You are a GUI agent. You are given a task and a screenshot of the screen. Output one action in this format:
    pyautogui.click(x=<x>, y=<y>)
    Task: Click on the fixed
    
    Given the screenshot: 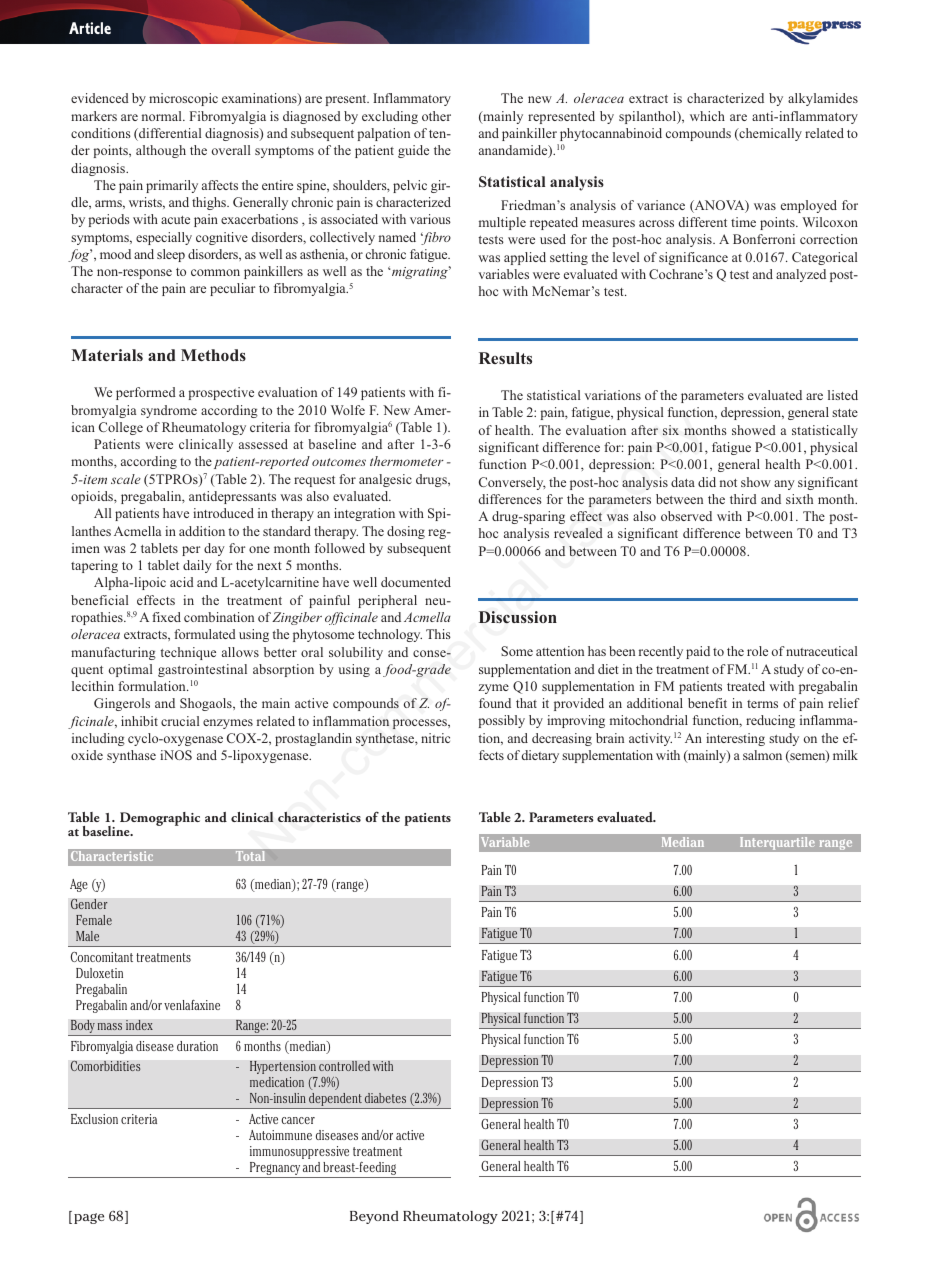 What is the action you would take?
    pyautogui.click(x=166, y=617)
